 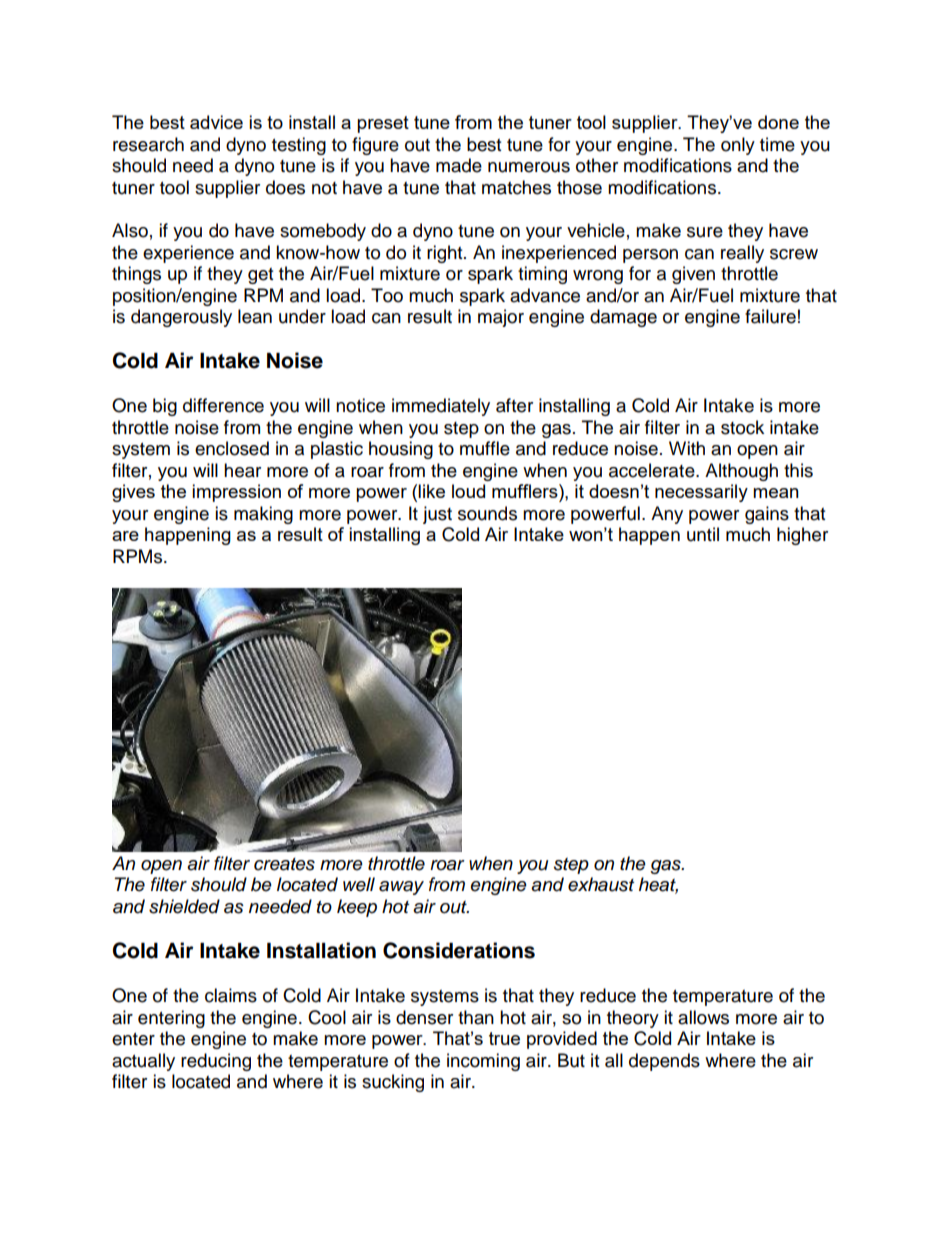 What do you see at coordinates (216, 122) in the screenshot?
I see `advice` at bounding box center [216, 122].
